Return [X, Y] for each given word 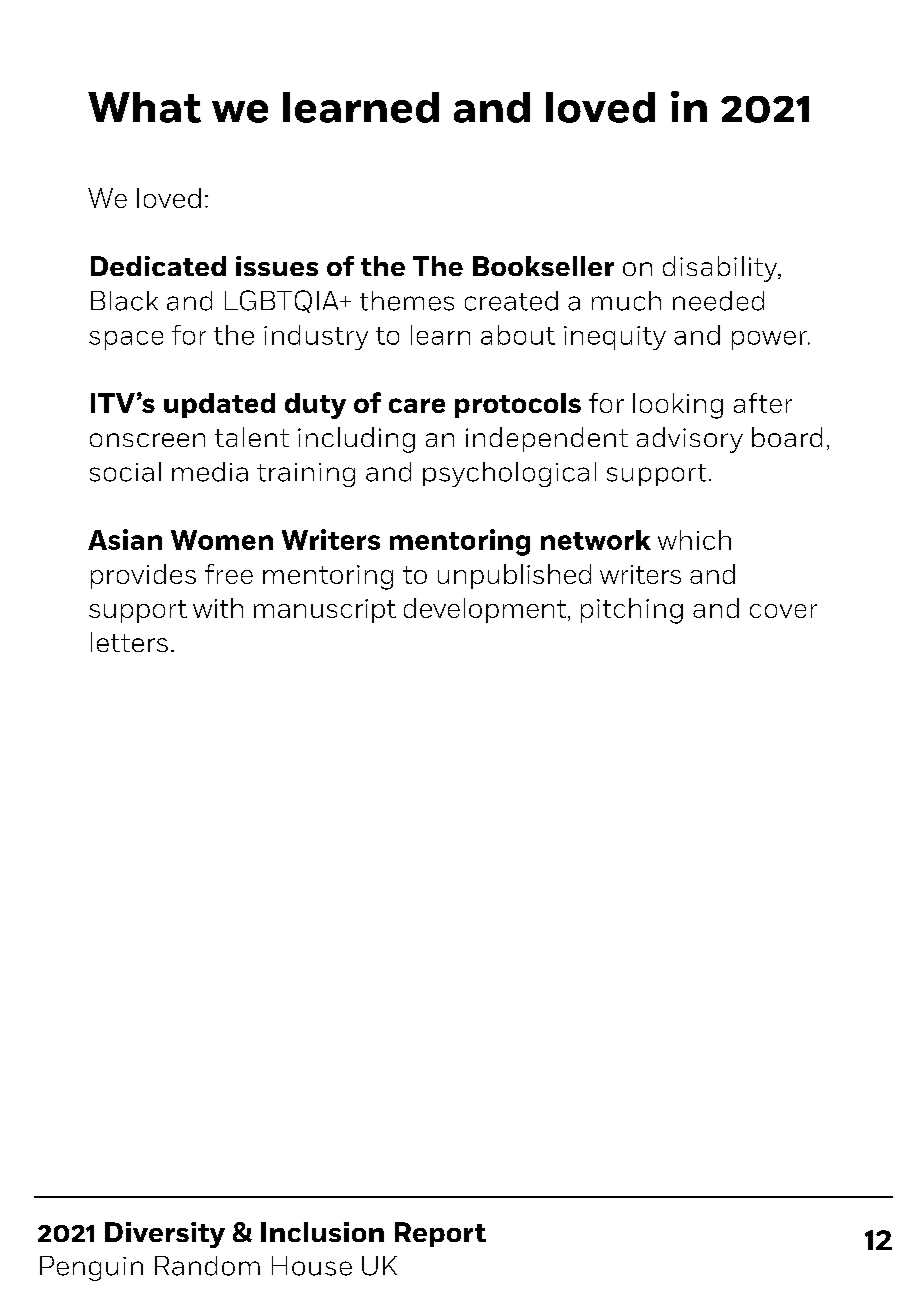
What [144, 107]
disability [721, 269]
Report [440, 1234]
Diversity [165, 1235]
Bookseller [543, 266]
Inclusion [322, 1232]
